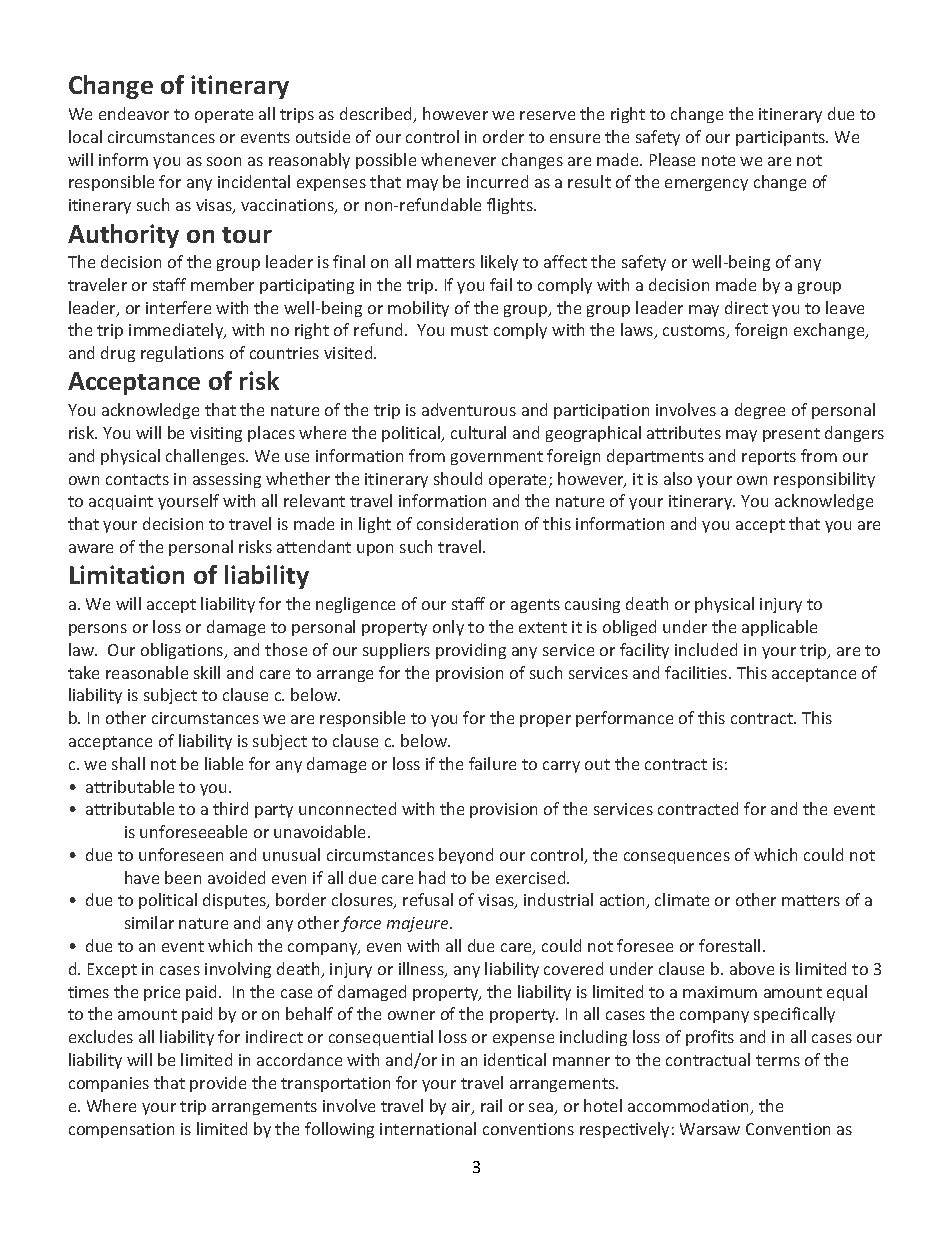  I want to click on air, so click(462, 1107).
